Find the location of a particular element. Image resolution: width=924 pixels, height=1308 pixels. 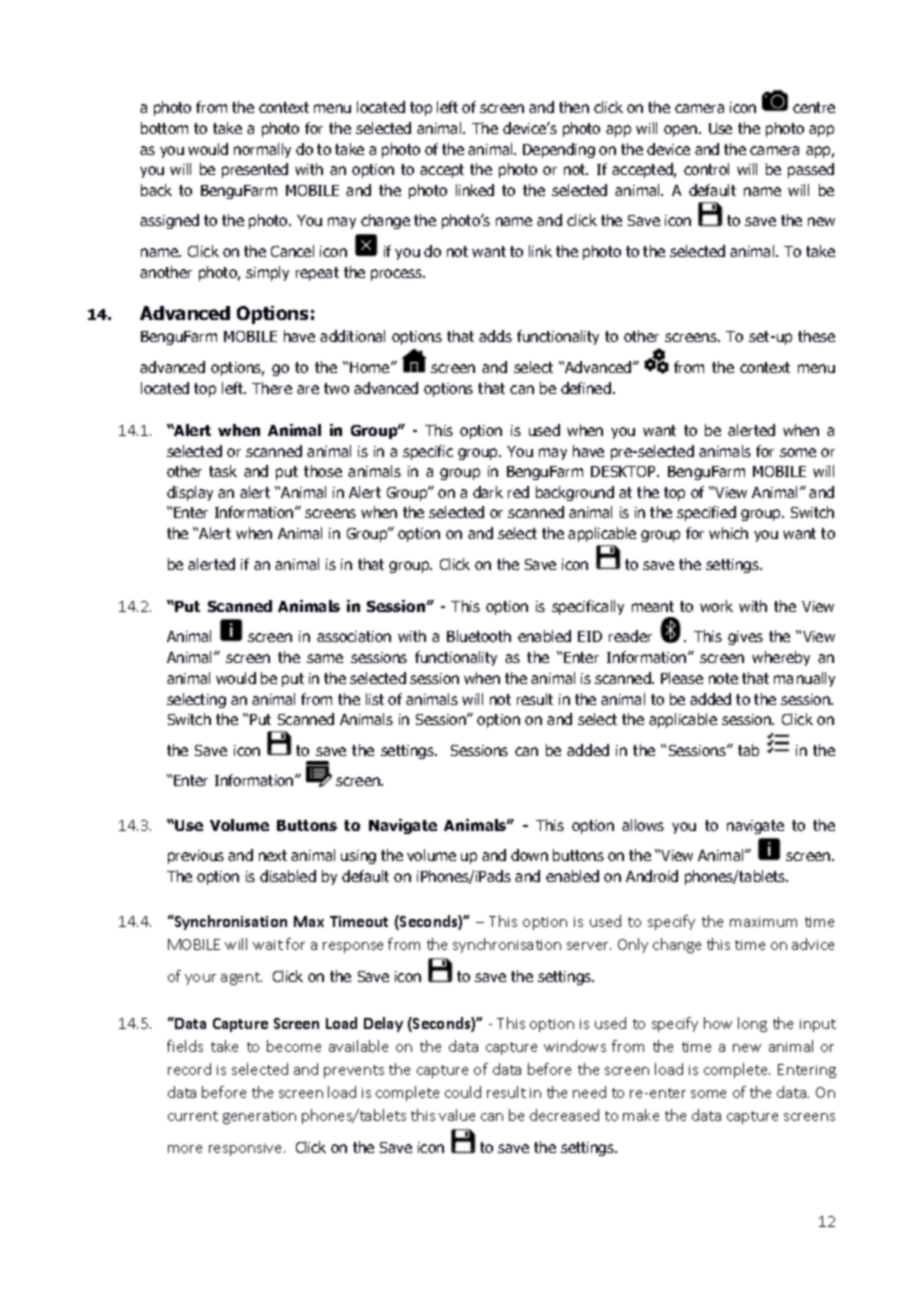

normally is located at coordinates (262, 150).
